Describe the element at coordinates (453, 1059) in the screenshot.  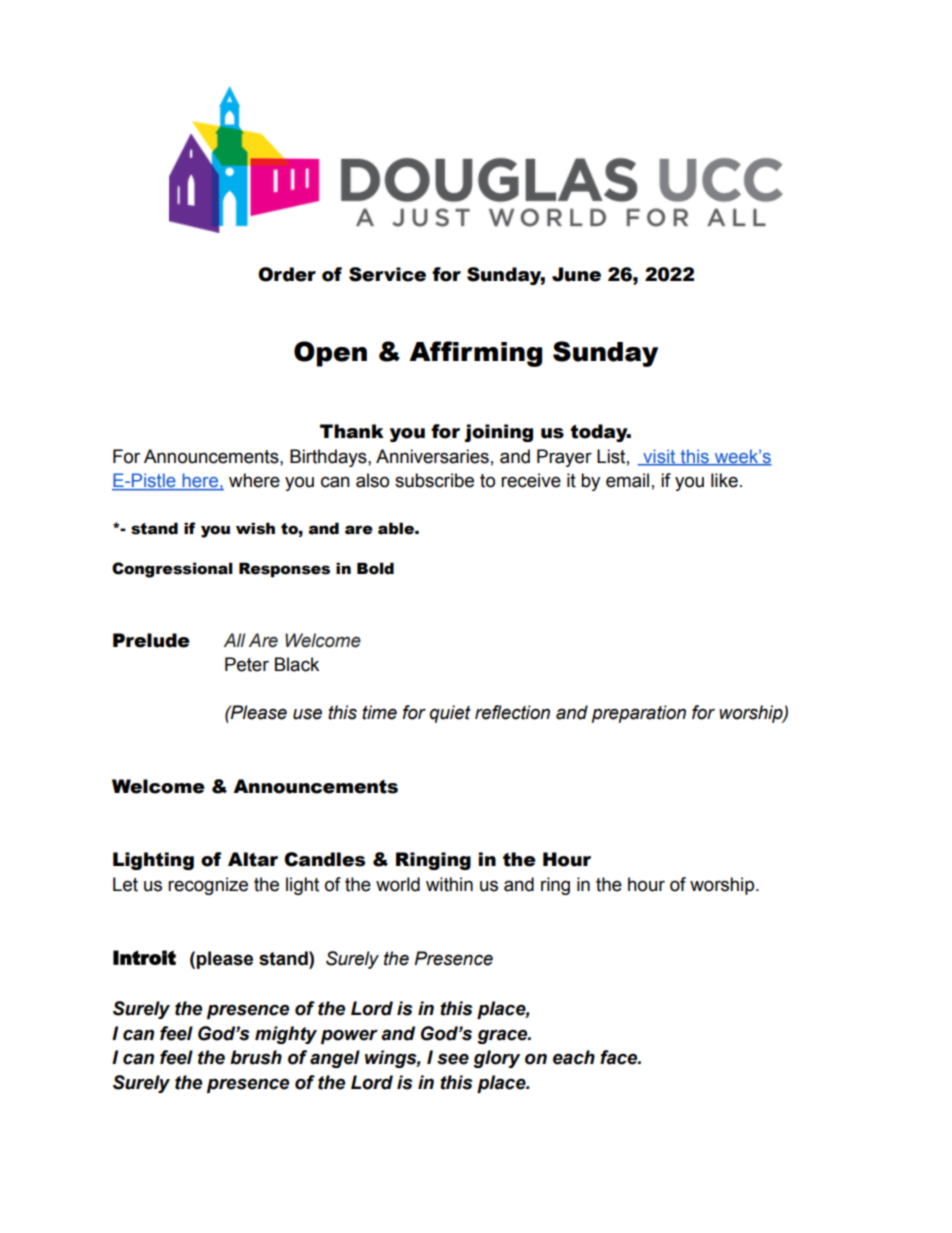
I see `see` at that location.
